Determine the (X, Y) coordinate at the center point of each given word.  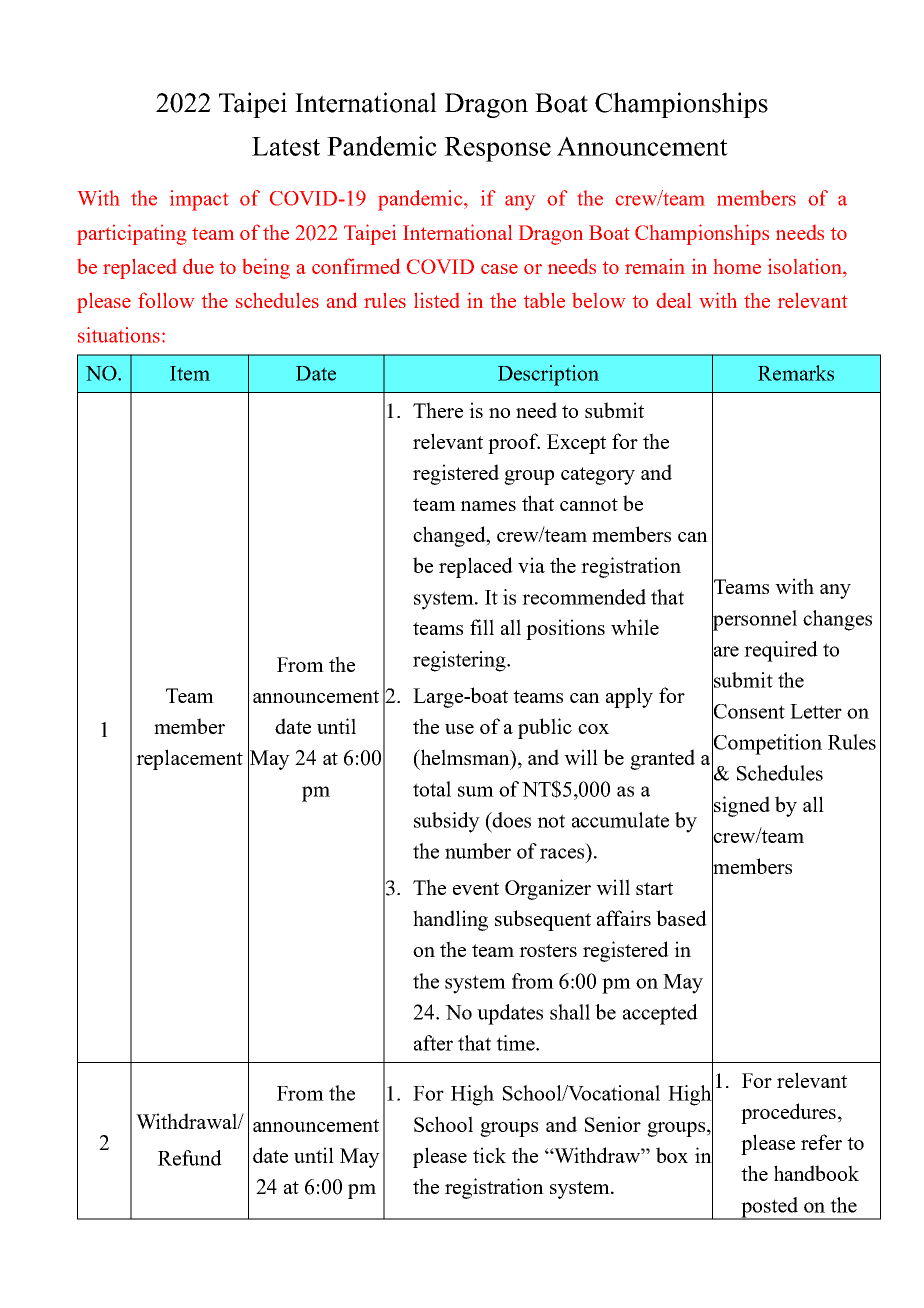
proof (514, 443)
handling (450, 920)
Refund (190, 1158)
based (681, 918)
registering (460, 661)
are (725, 651)
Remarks (796, 373)
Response (497, 149)
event (476, 888)
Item (190, 373)
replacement (189, 759)
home (737, 266)
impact (199, 200)
